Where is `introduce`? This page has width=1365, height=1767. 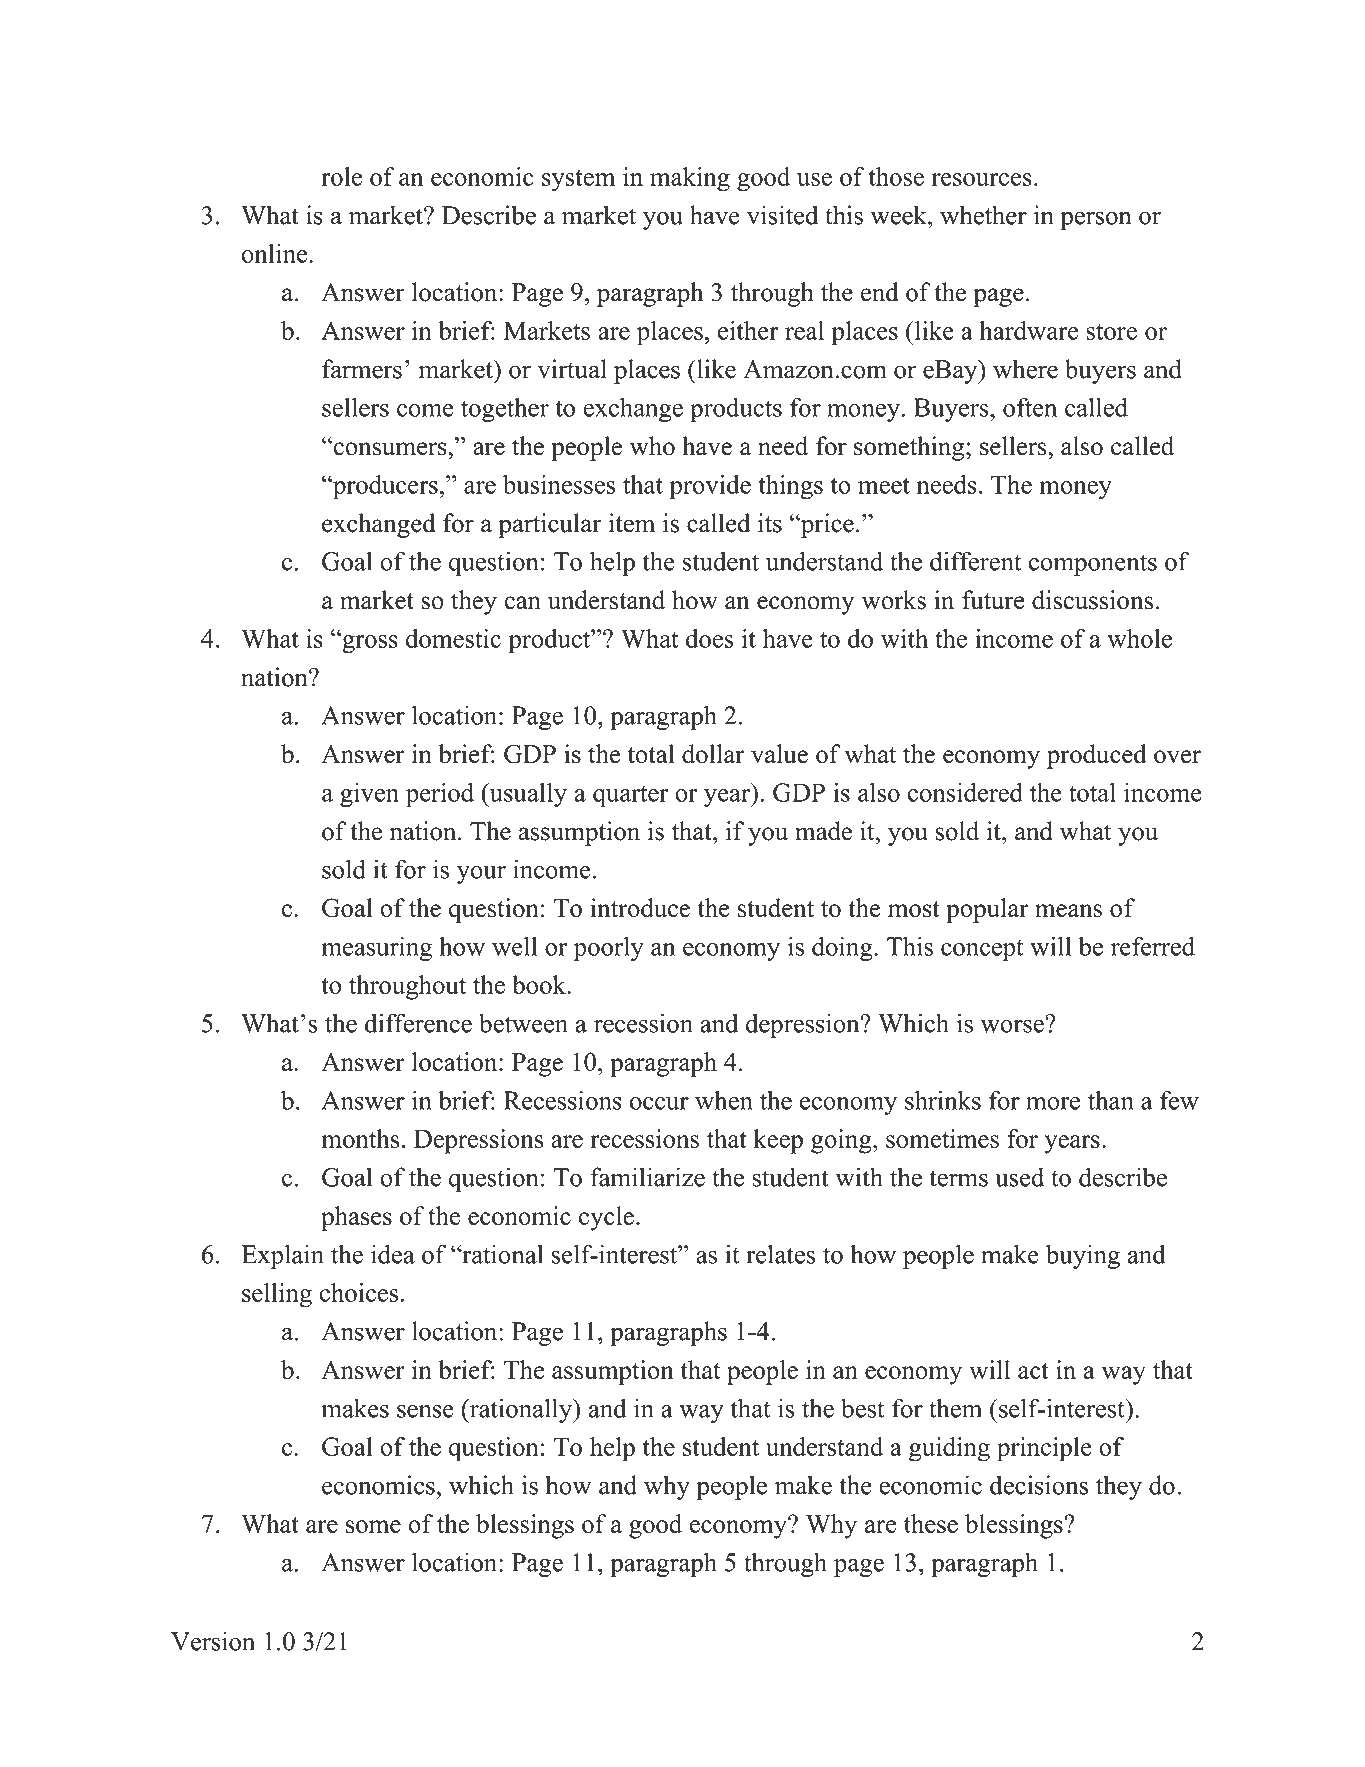
introduce is located at coordinates (640, 908).
